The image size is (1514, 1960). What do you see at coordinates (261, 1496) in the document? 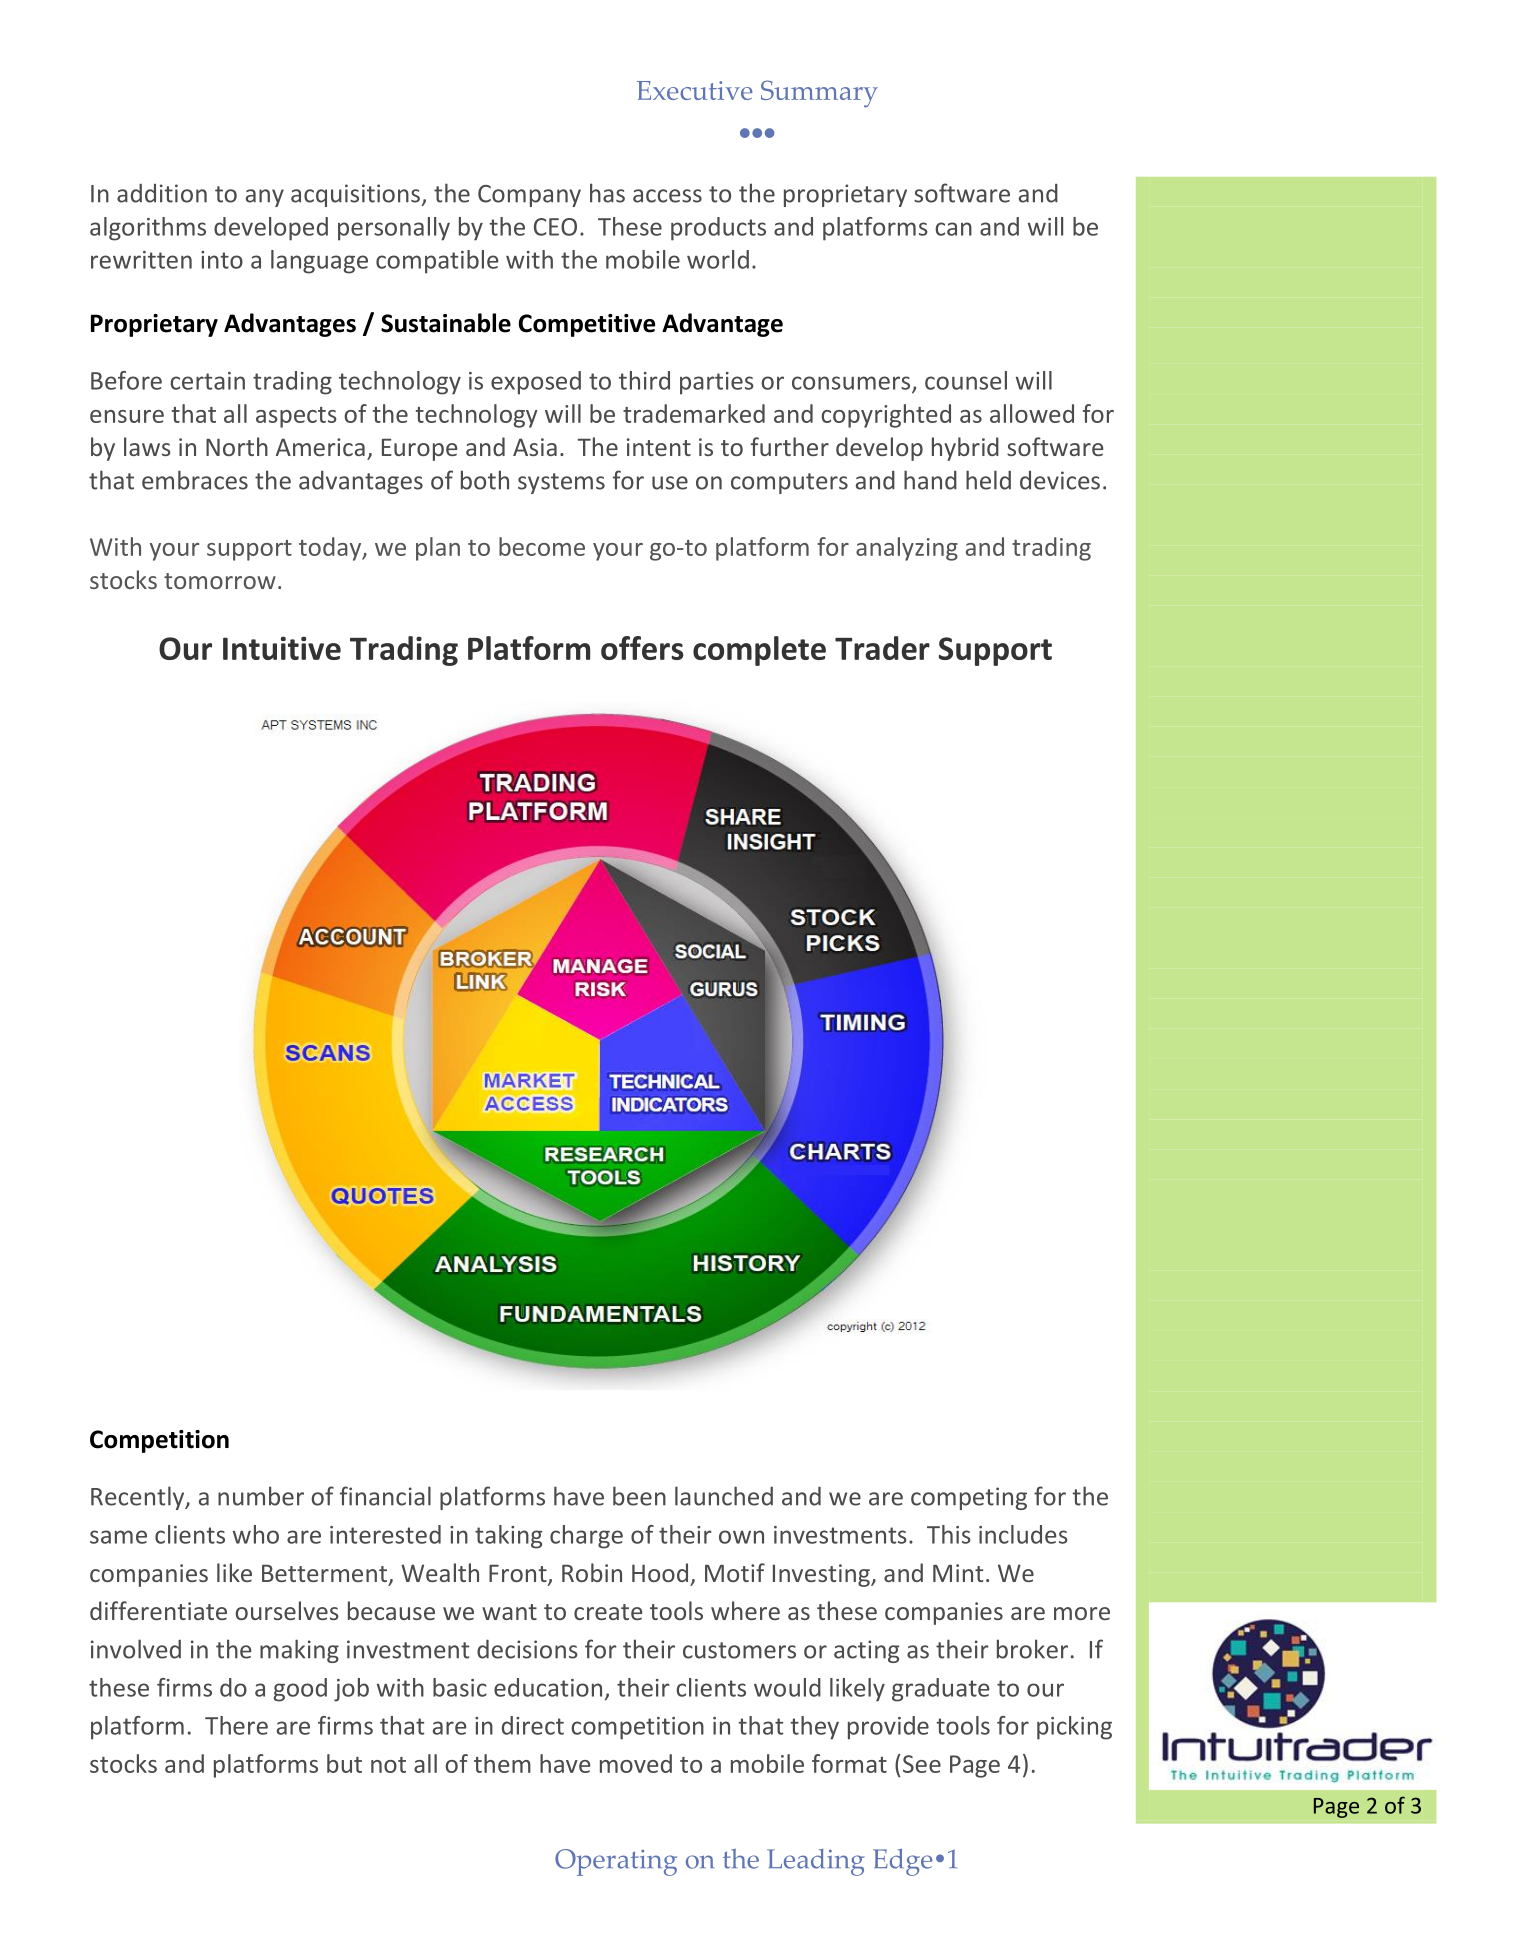
I see `number` at bounding box center [261, 1496].
